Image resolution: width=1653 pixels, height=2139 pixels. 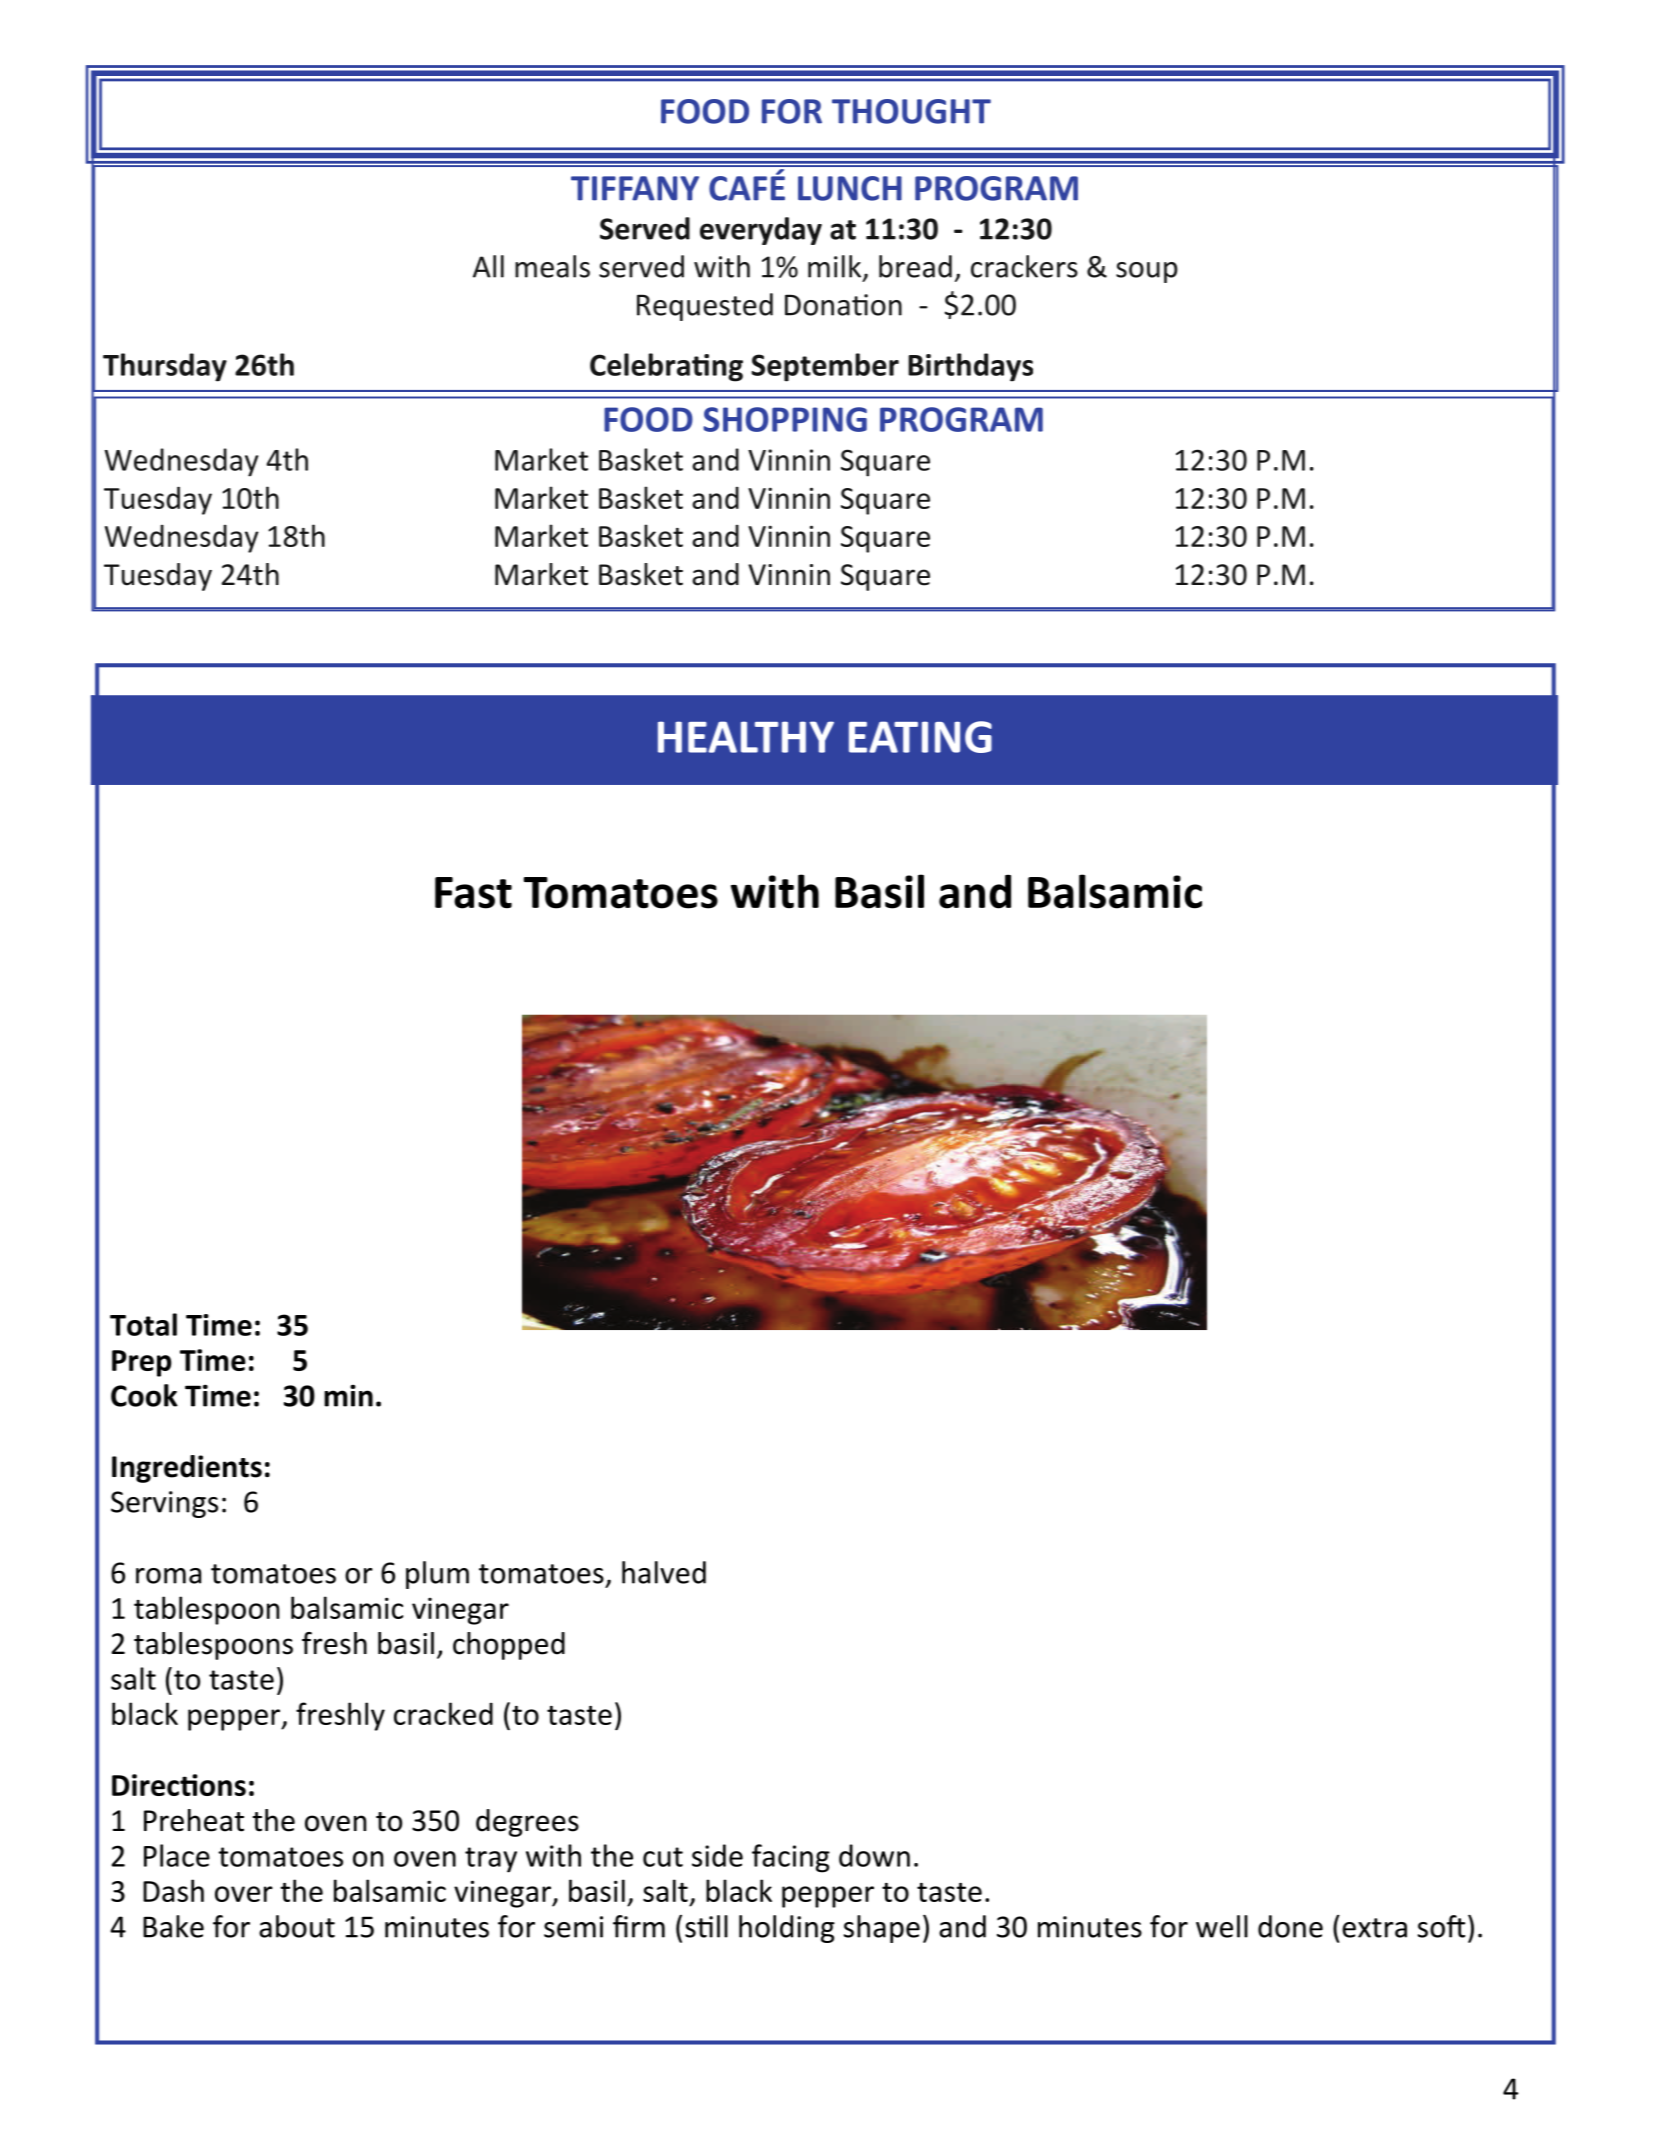 I want to click on Fast, so click(x=473, y=893).
